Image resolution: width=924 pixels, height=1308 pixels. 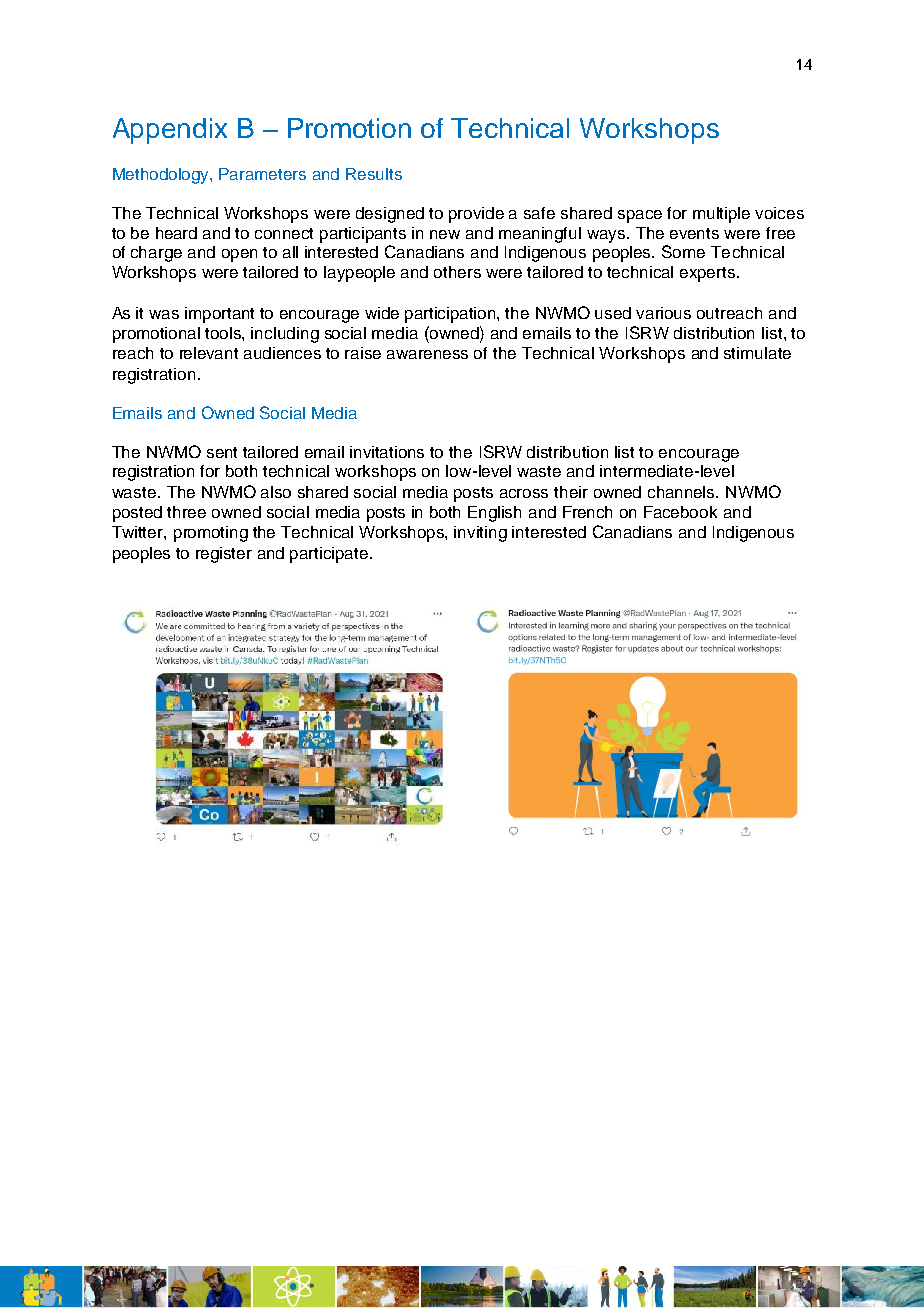 I want to click on awareness, so click(x=427, y=354).
